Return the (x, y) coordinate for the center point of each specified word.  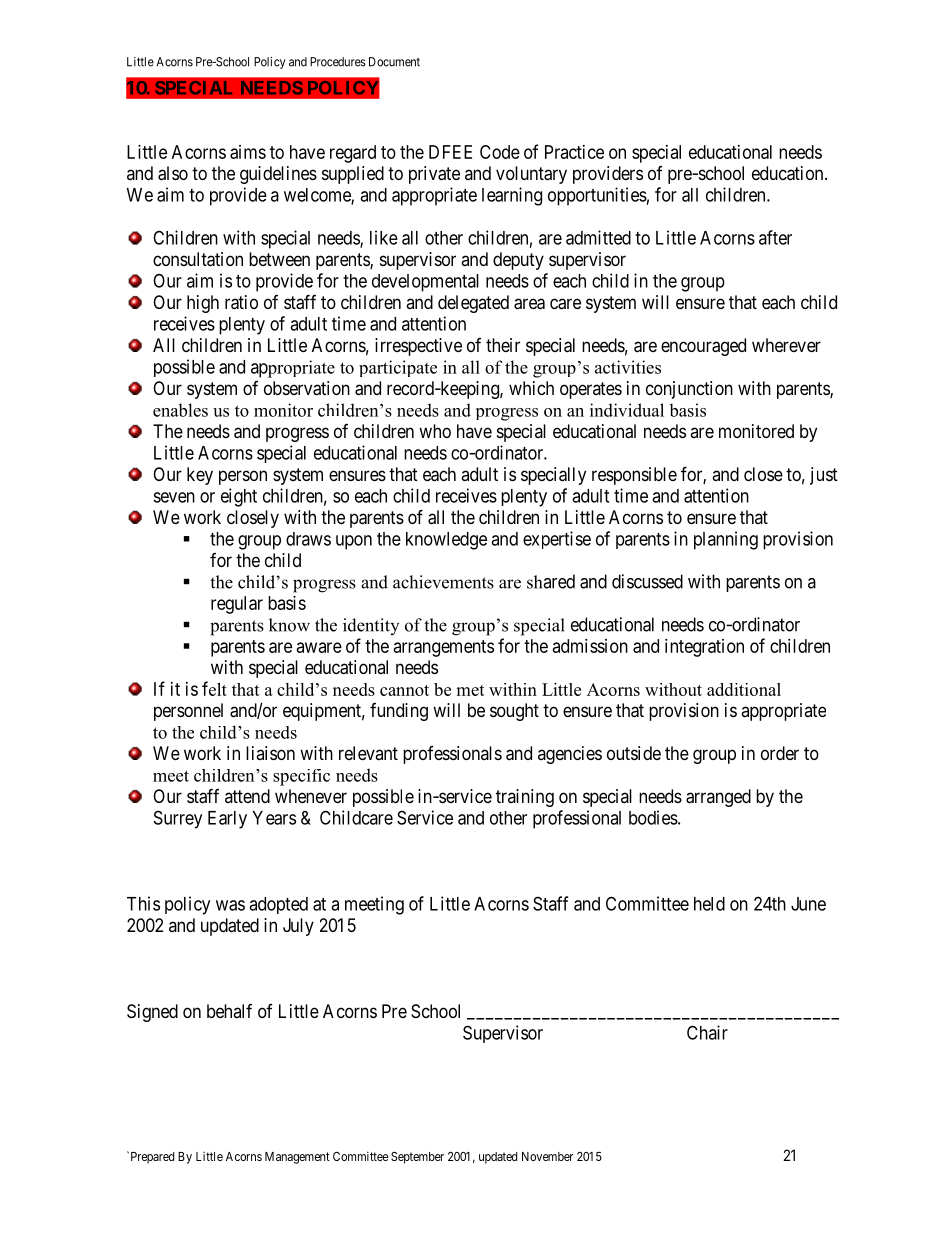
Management (297, 1158)
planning (726, 540)
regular (237, 605)
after (775, 237)
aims (248, 152)
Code (500, 152)
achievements (443, 582)
